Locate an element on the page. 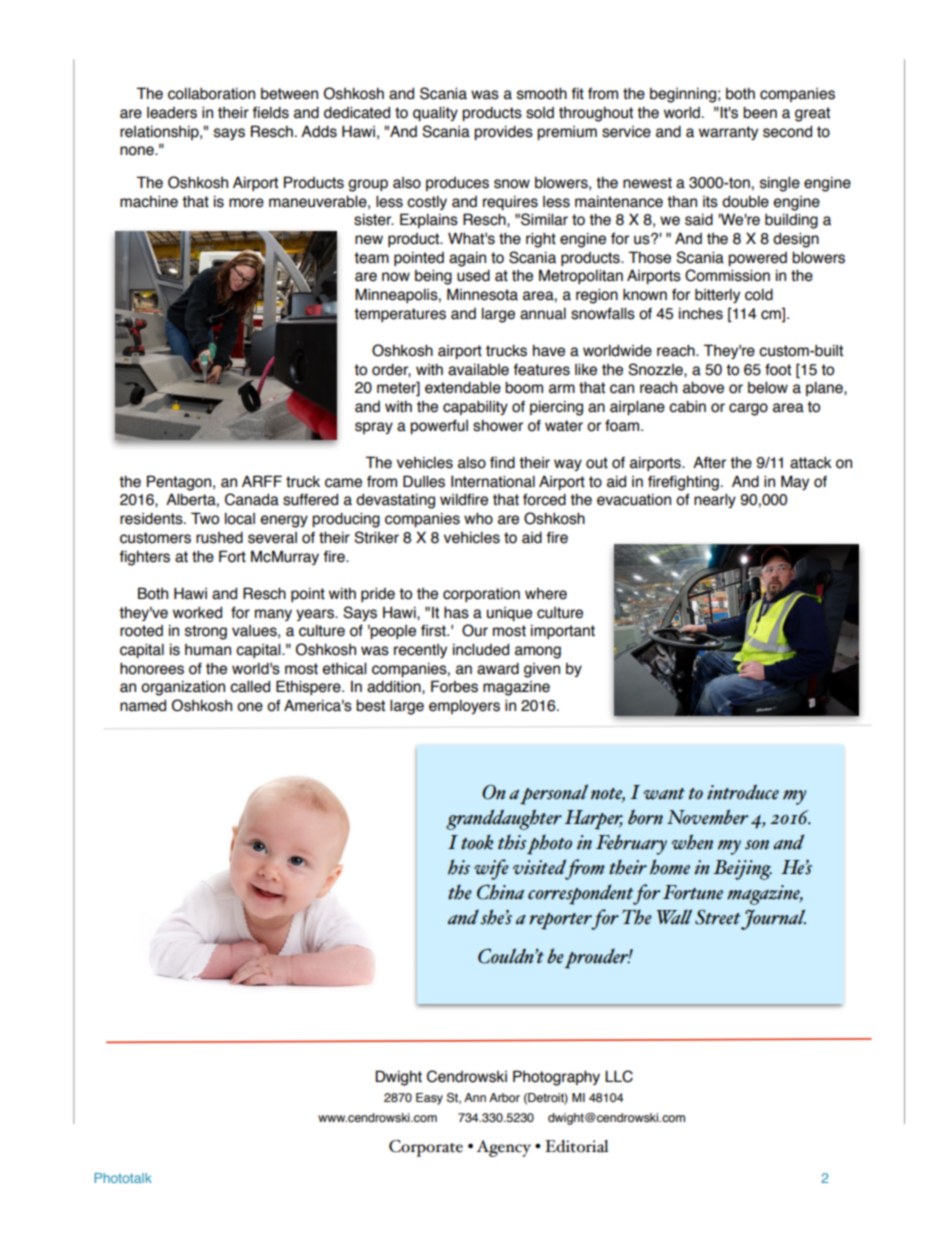 This document has width=952, height=1233. Corporate is located at coordinates (426, 1148).
